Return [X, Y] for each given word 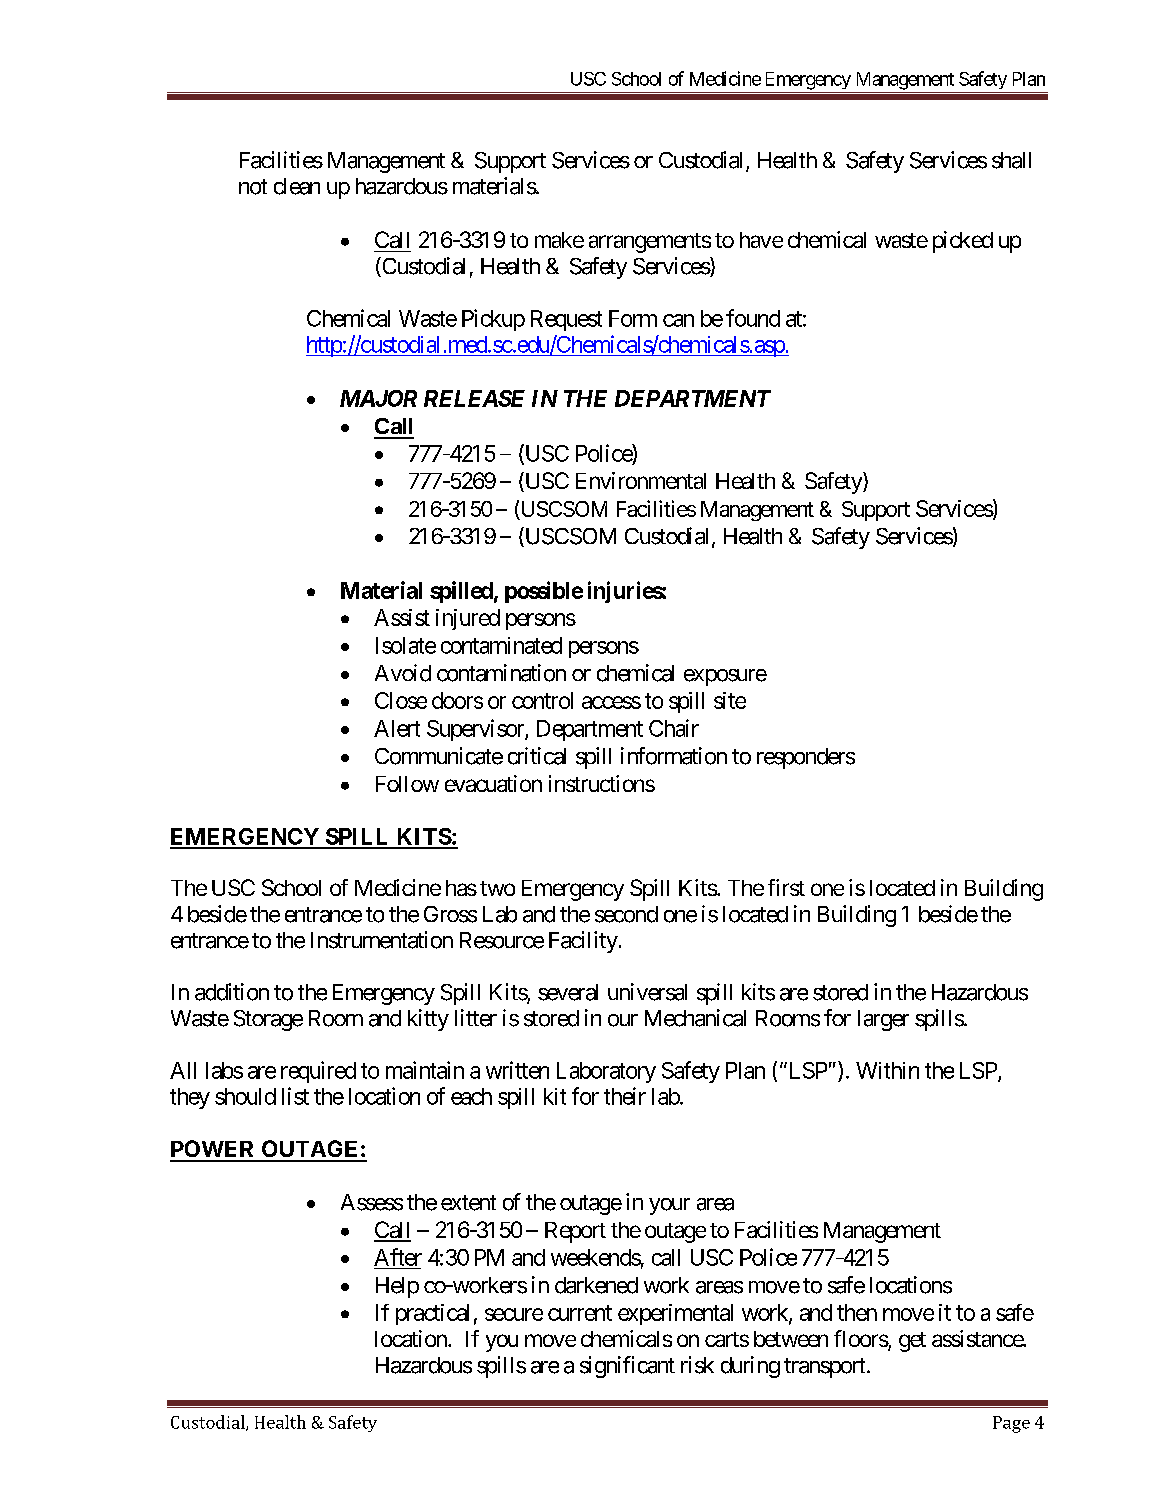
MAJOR [378, 398]
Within [887, 1070]
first [786, 887]
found [753, 318]
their [625, 1096]
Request [566, 320]
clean [297, 186]
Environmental [641, 480]
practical [432, 1314]
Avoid [403, 673]
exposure [725, 677]
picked [963, 242]
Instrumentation [382, 940]
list [295, 1096]
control [542, 700]
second [626, 914]
